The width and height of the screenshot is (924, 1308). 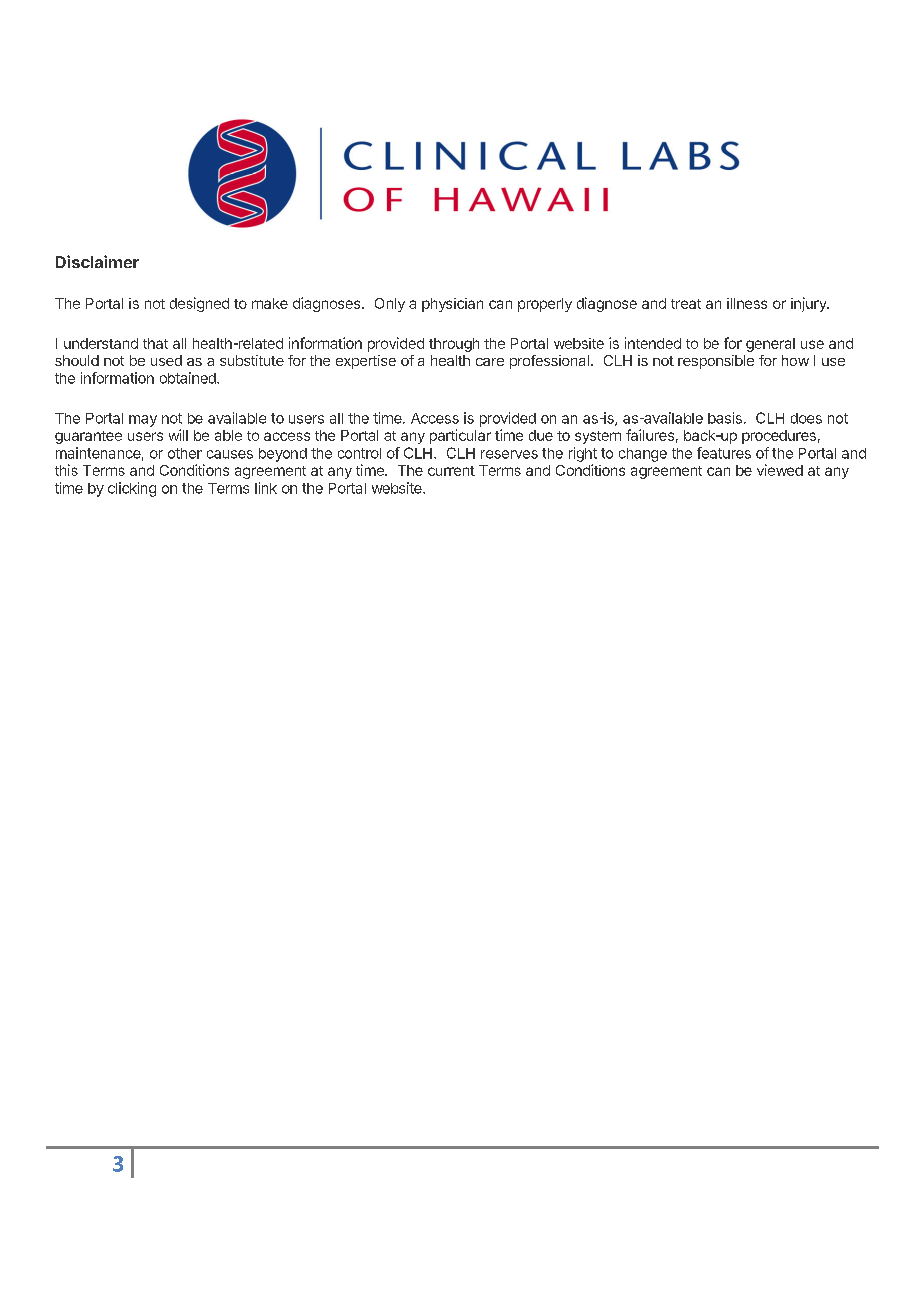 What do you see at coordinates (747, 303) in the screenshot?
I see `illness` at bounding box center [747, 303].
